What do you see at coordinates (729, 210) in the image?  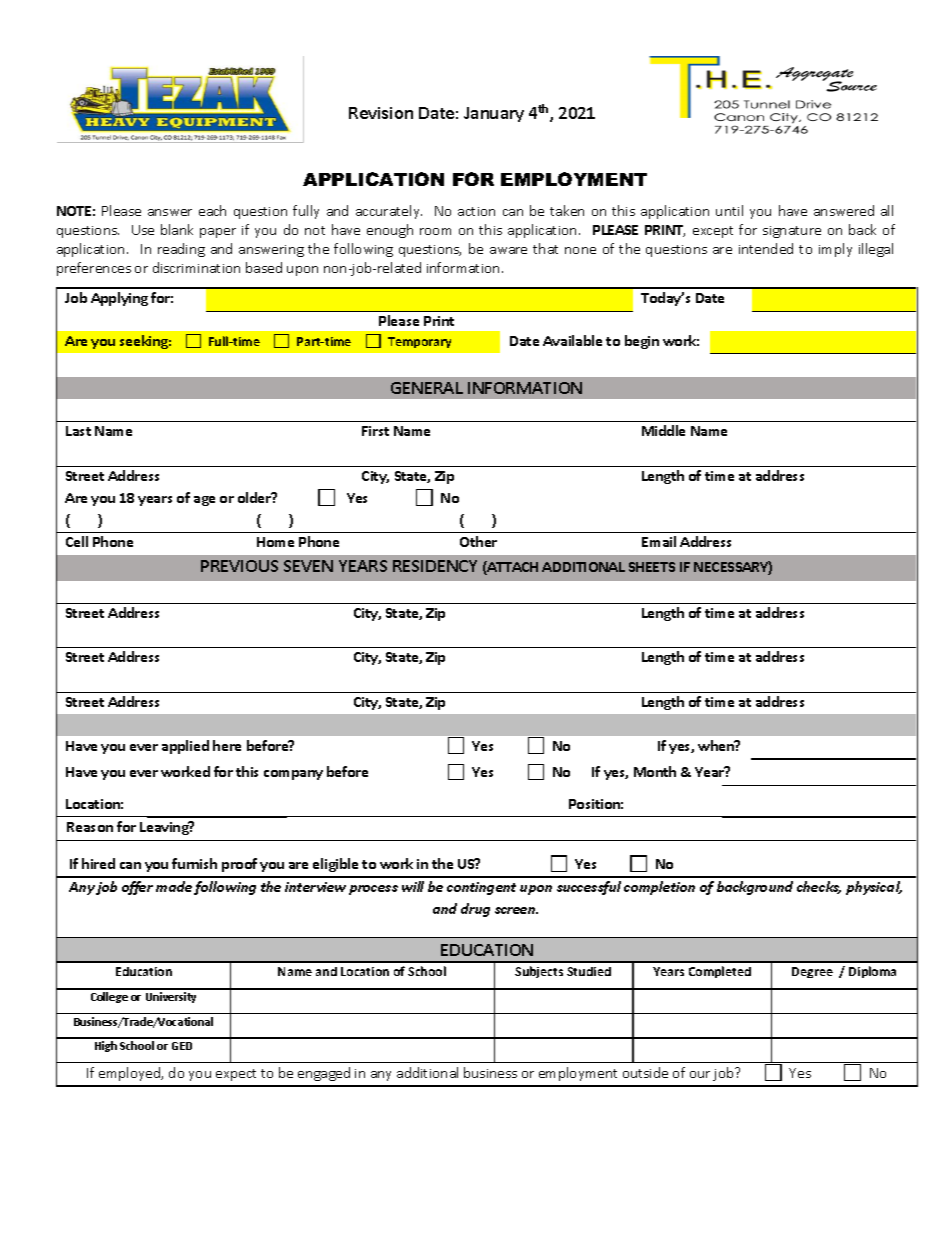 I see `until` at bounding box center [729, 210].
